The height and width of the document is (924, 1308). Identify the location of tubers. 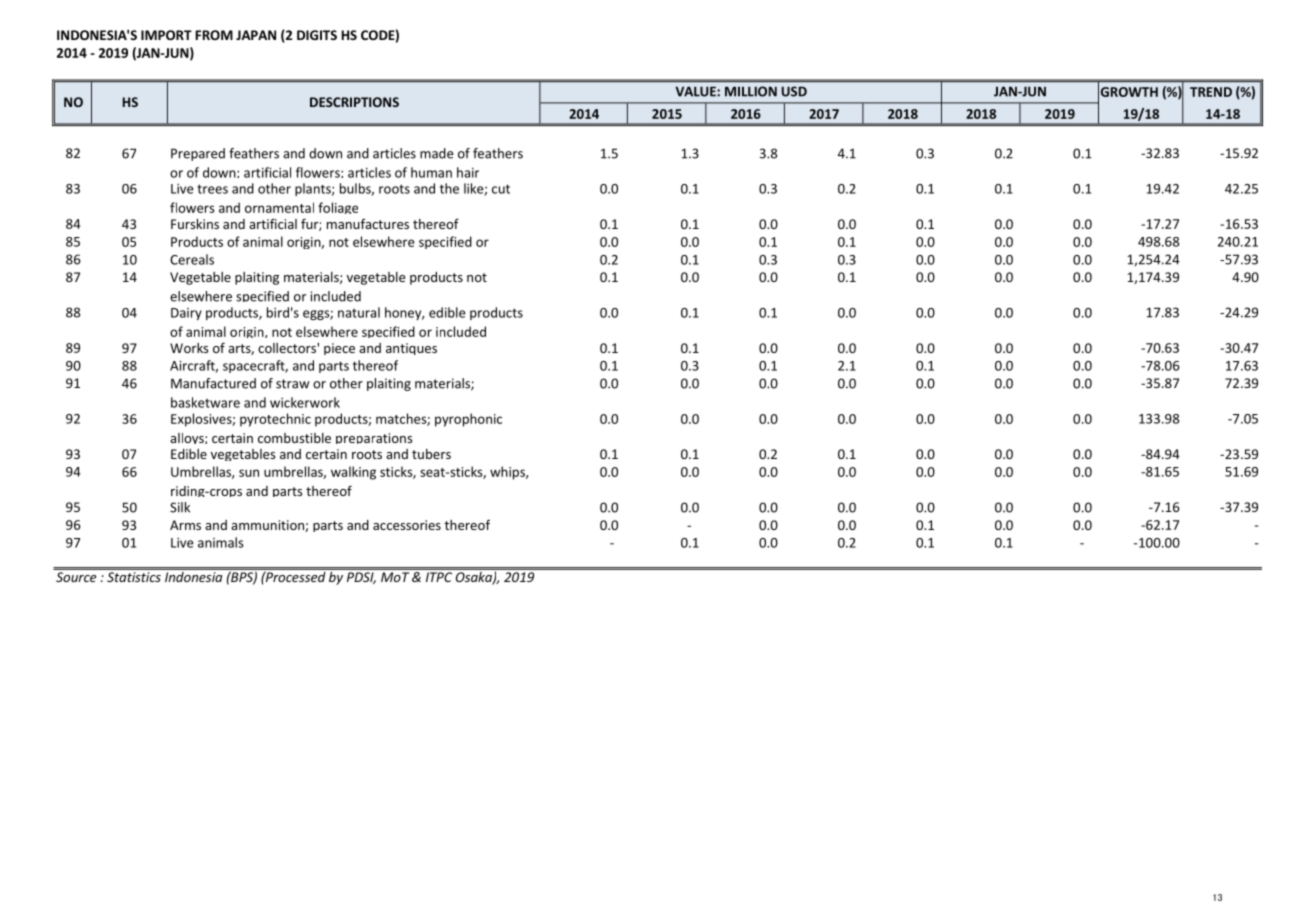
(431, 454).
